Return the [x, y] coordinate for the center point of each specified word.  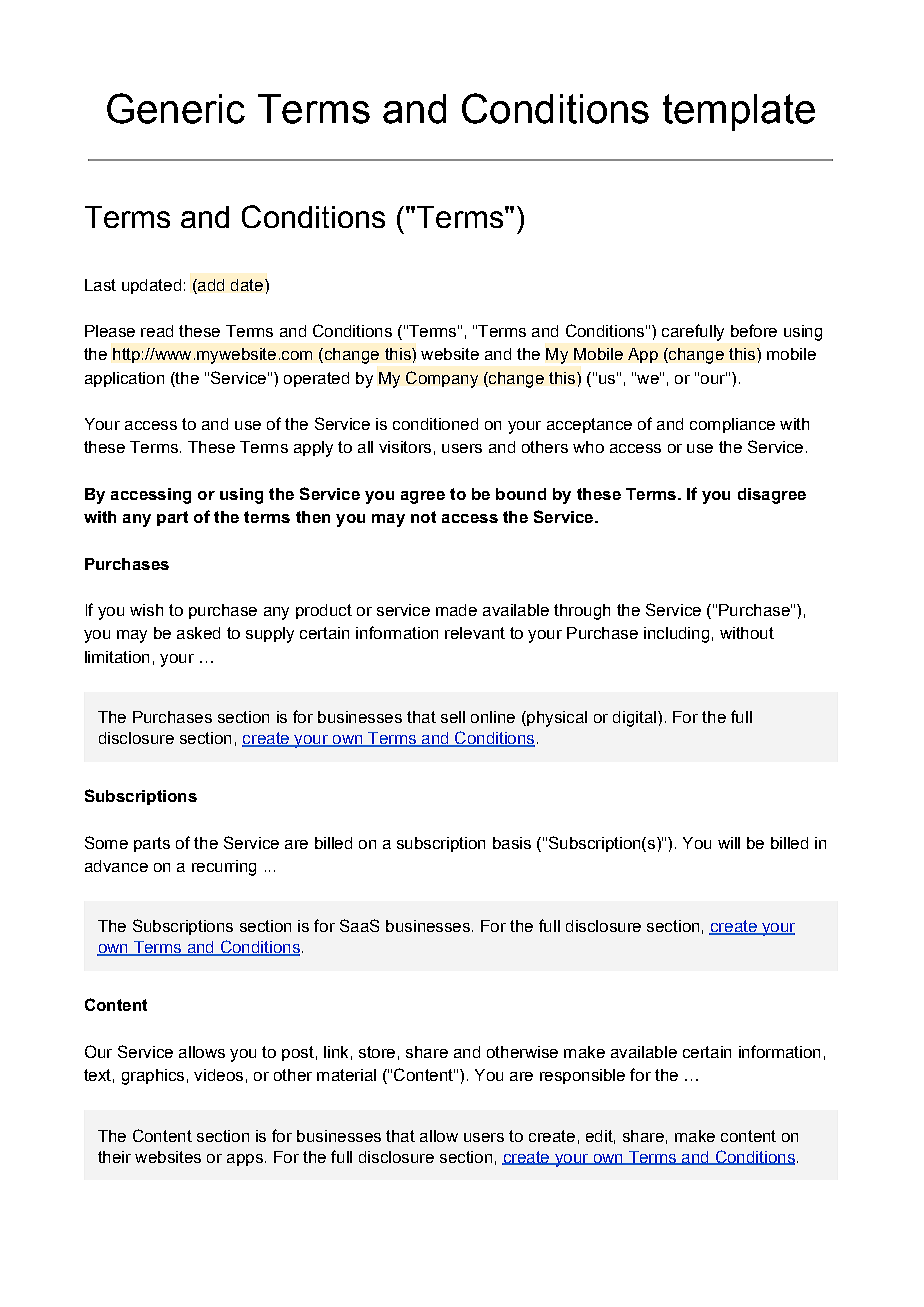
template [739, 112]
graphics [153, 1077]
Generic [176, 108]
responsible [582, 1076]
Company [442, 379]
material [346, 1075]
